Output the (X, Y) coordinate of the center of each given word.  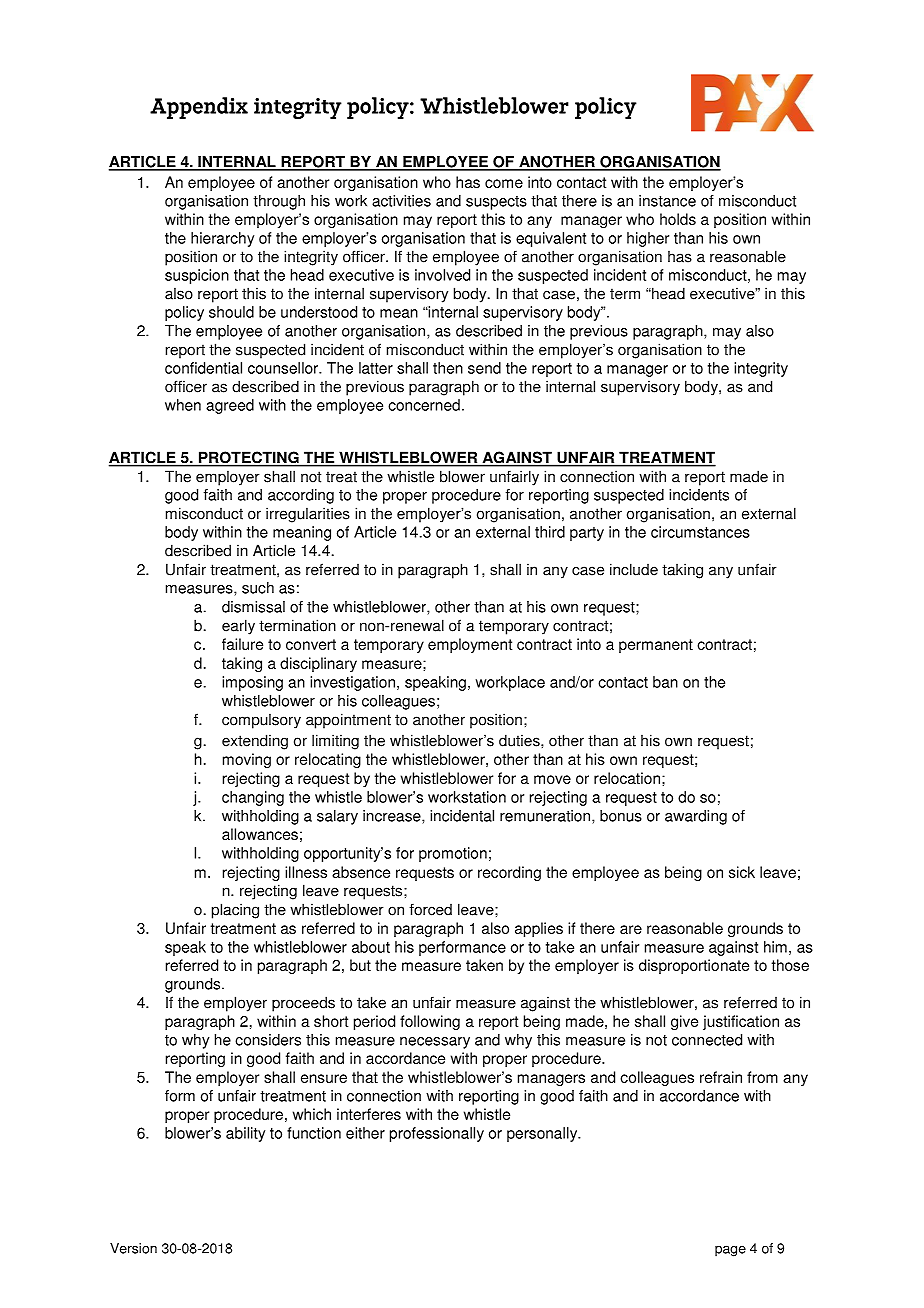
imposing (252, 683)
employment (470, 645)
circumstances (700, 532)
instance (667, 201)
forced (430, 909)
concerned (424, 405)
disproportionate (694, 966)
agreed (230, 406)
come (504, 183)
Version (133, 1248)
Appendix (199, 108)
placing (235, 911)
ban (665, 682)
